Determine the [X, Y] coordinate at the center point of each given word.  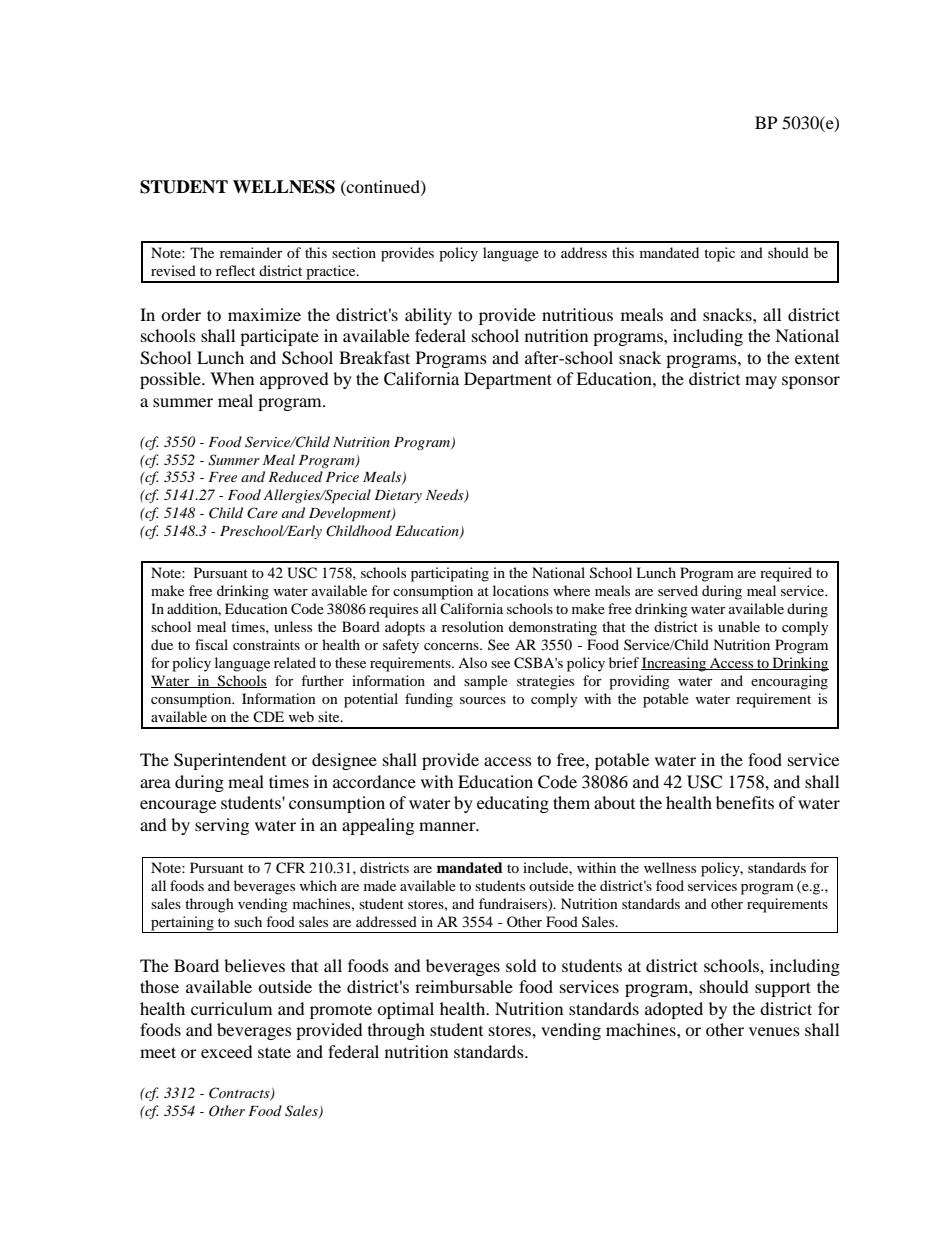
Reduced [295, 476]
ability [428, 316]
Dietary [398, 496]
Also [472, 662]
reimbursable [464, 986]
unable [739, 626]
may [761, 382]
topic [719, 254]
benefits [745, 802]
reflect [235, 270]
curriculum [231, 1008]
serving [222, 826]
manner [448, 826]
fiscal [211, 644]
